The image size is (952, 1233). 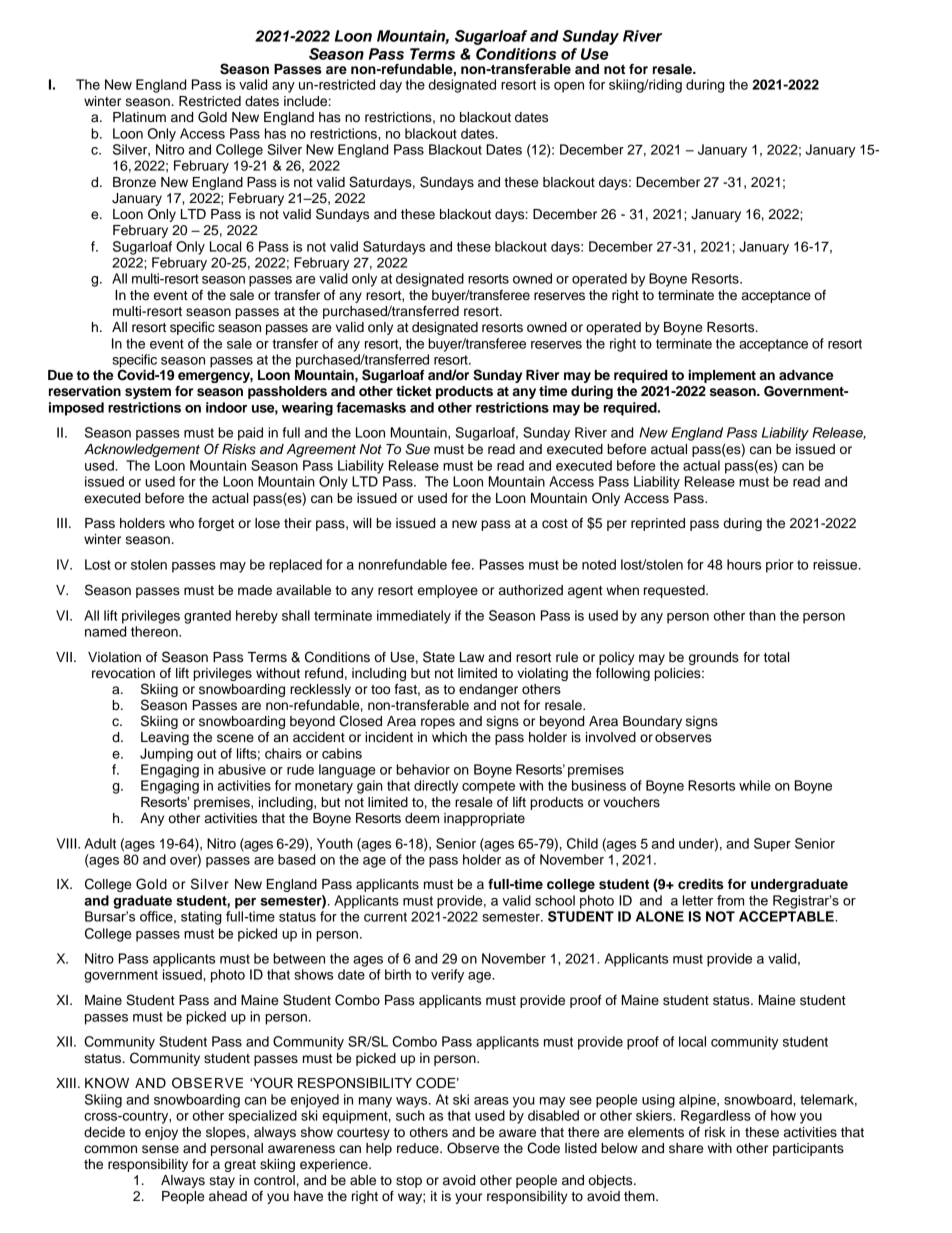 What do you see at coordinates (160, 1149) in the document?
I see `sense` at bounding box center [160, 1149].
